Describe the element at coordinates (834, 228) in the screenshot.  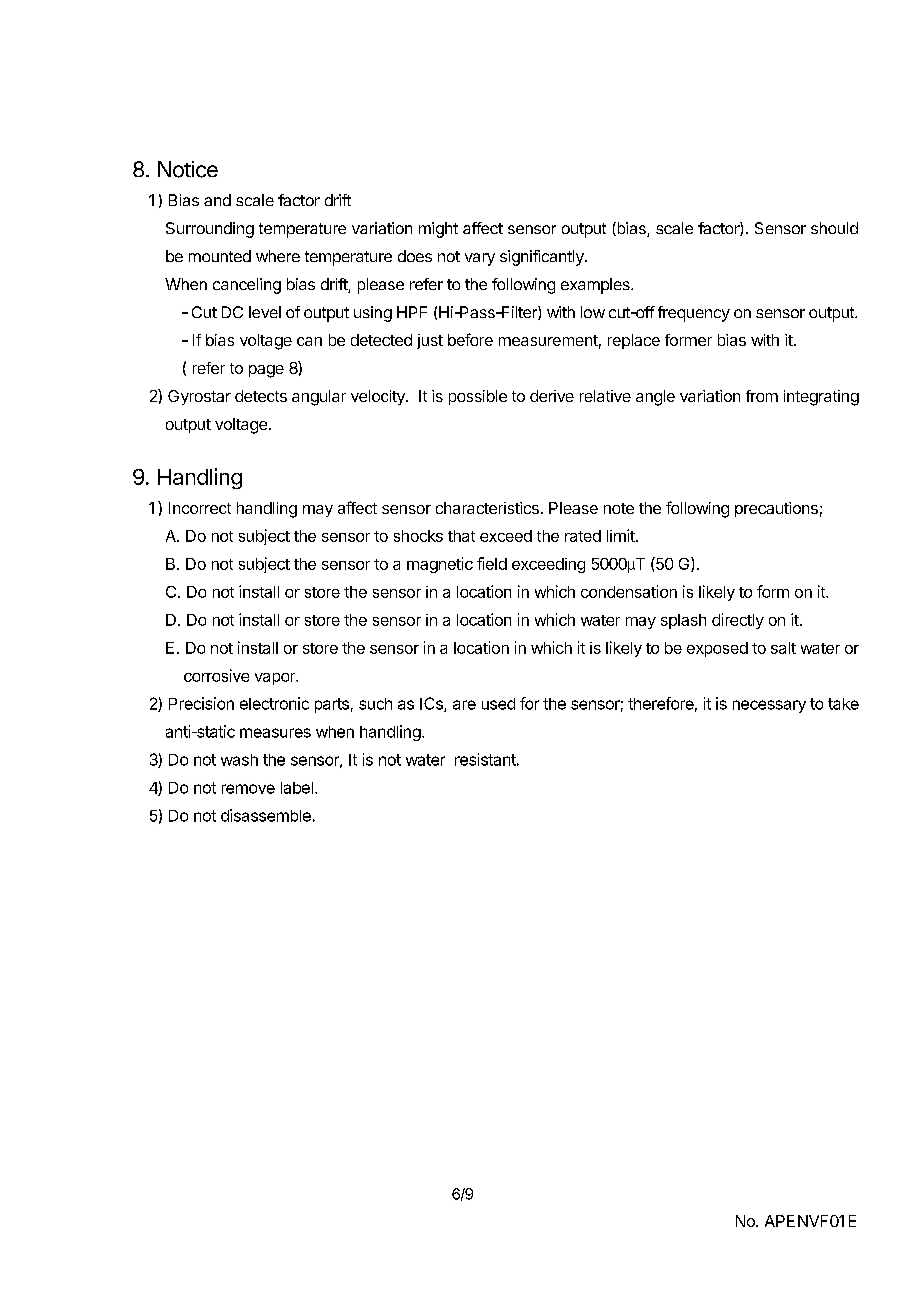
I see `should` at that location.
